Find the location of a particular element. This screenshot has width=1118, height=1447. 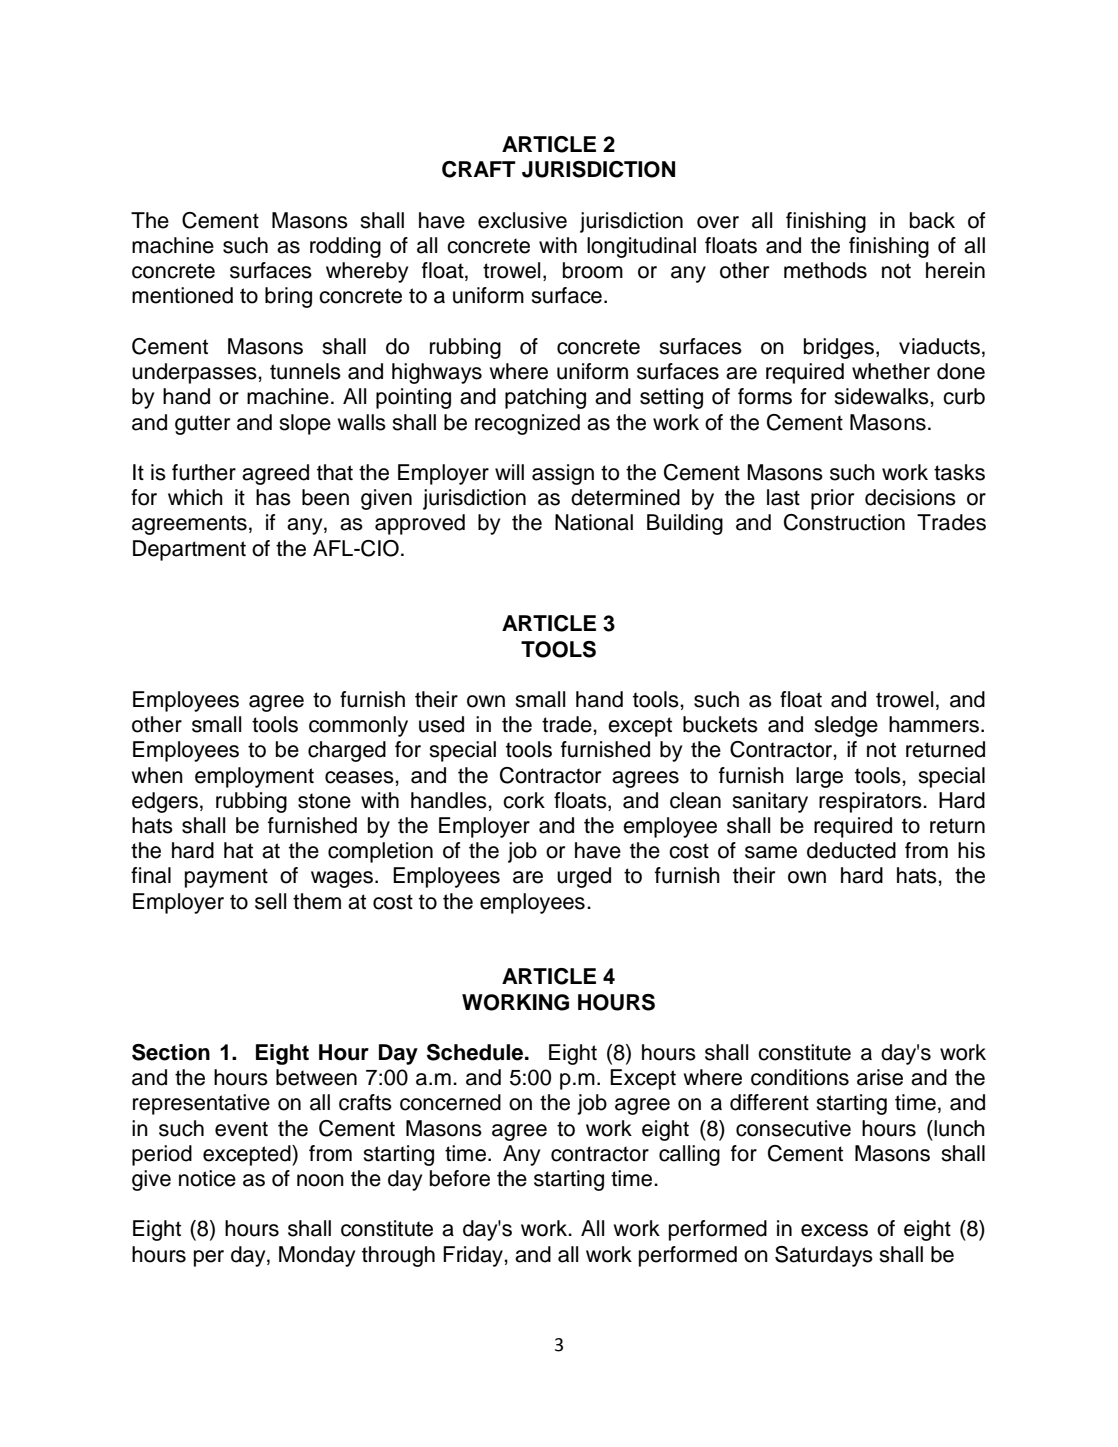

Monday is located at coordinates (317, 1256).
